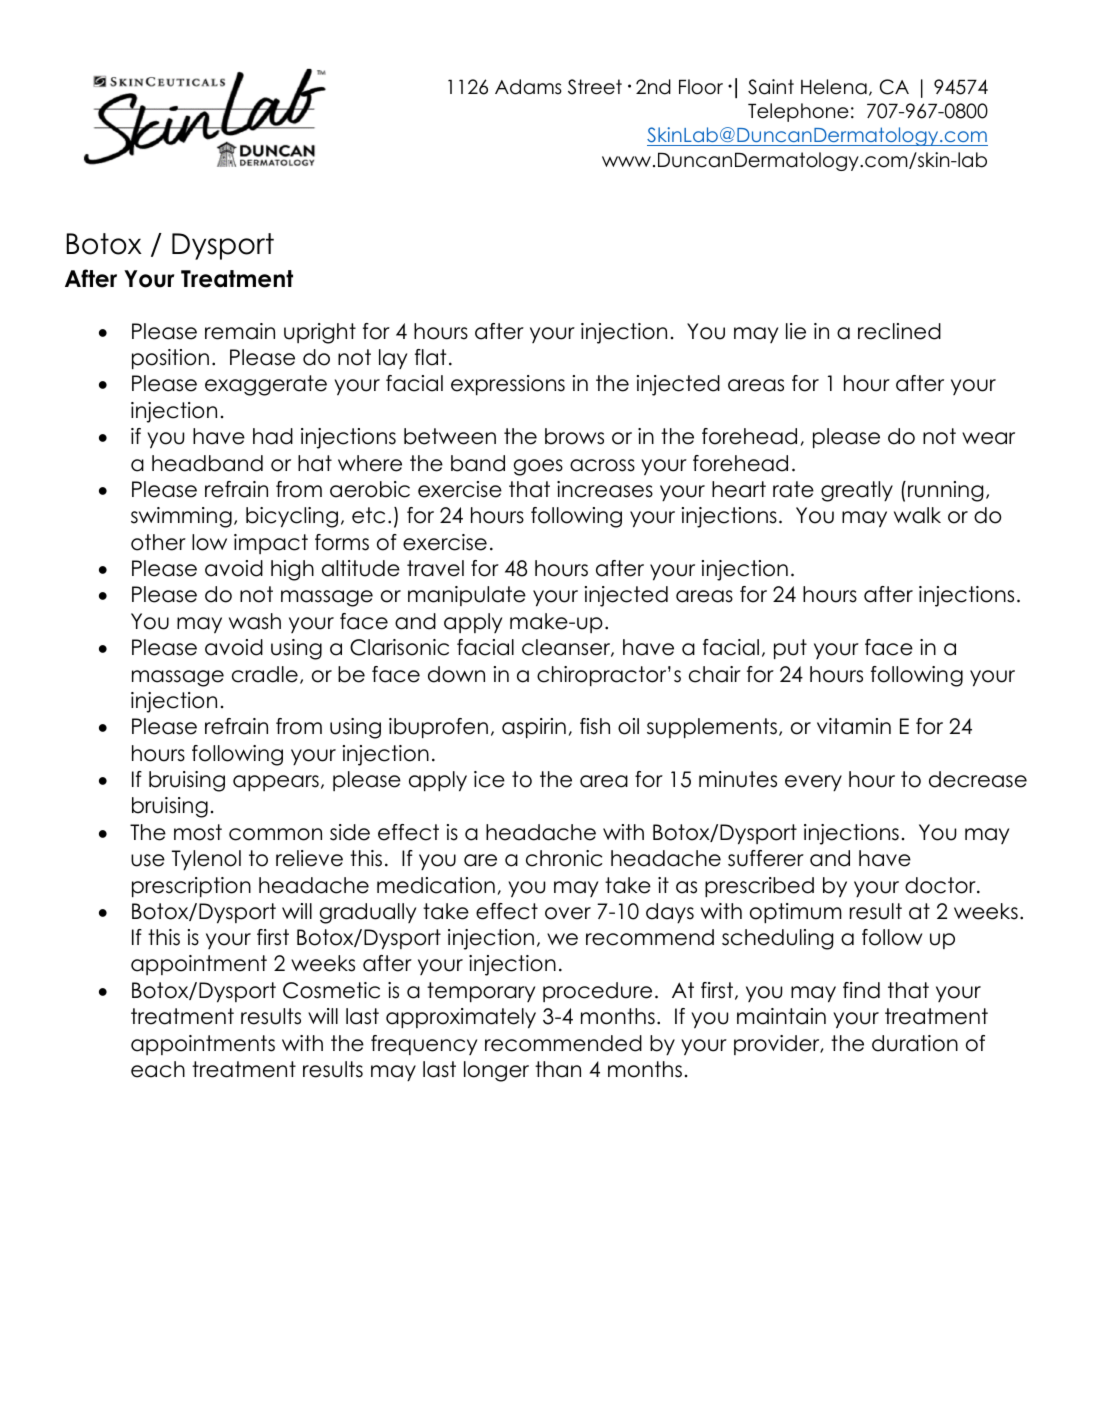  Describe the element at coordinates (206, 860) in the image. I see `Tylenol` at that location.
